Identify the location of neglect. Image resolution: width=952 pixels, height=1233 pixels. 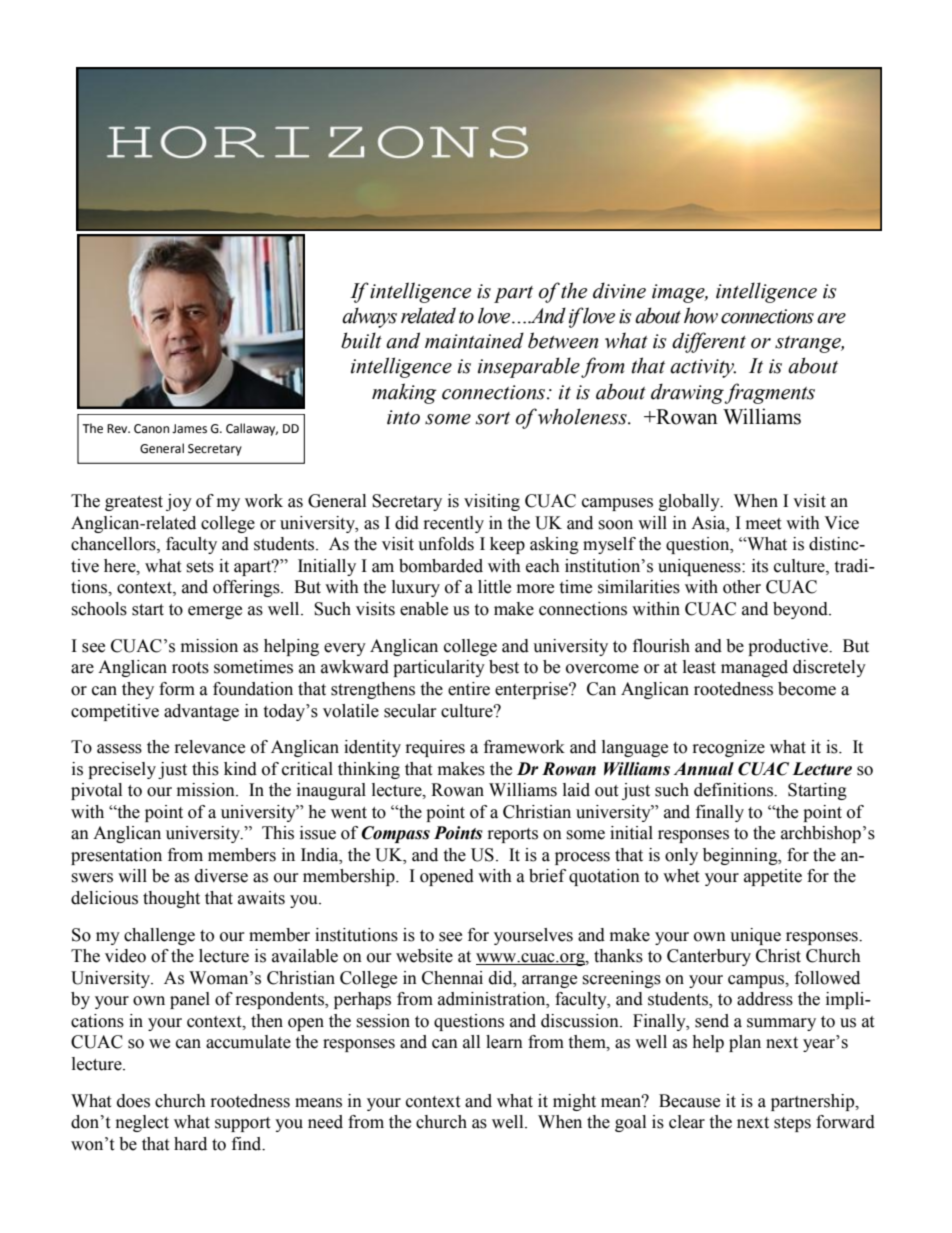
(142, 1123).
